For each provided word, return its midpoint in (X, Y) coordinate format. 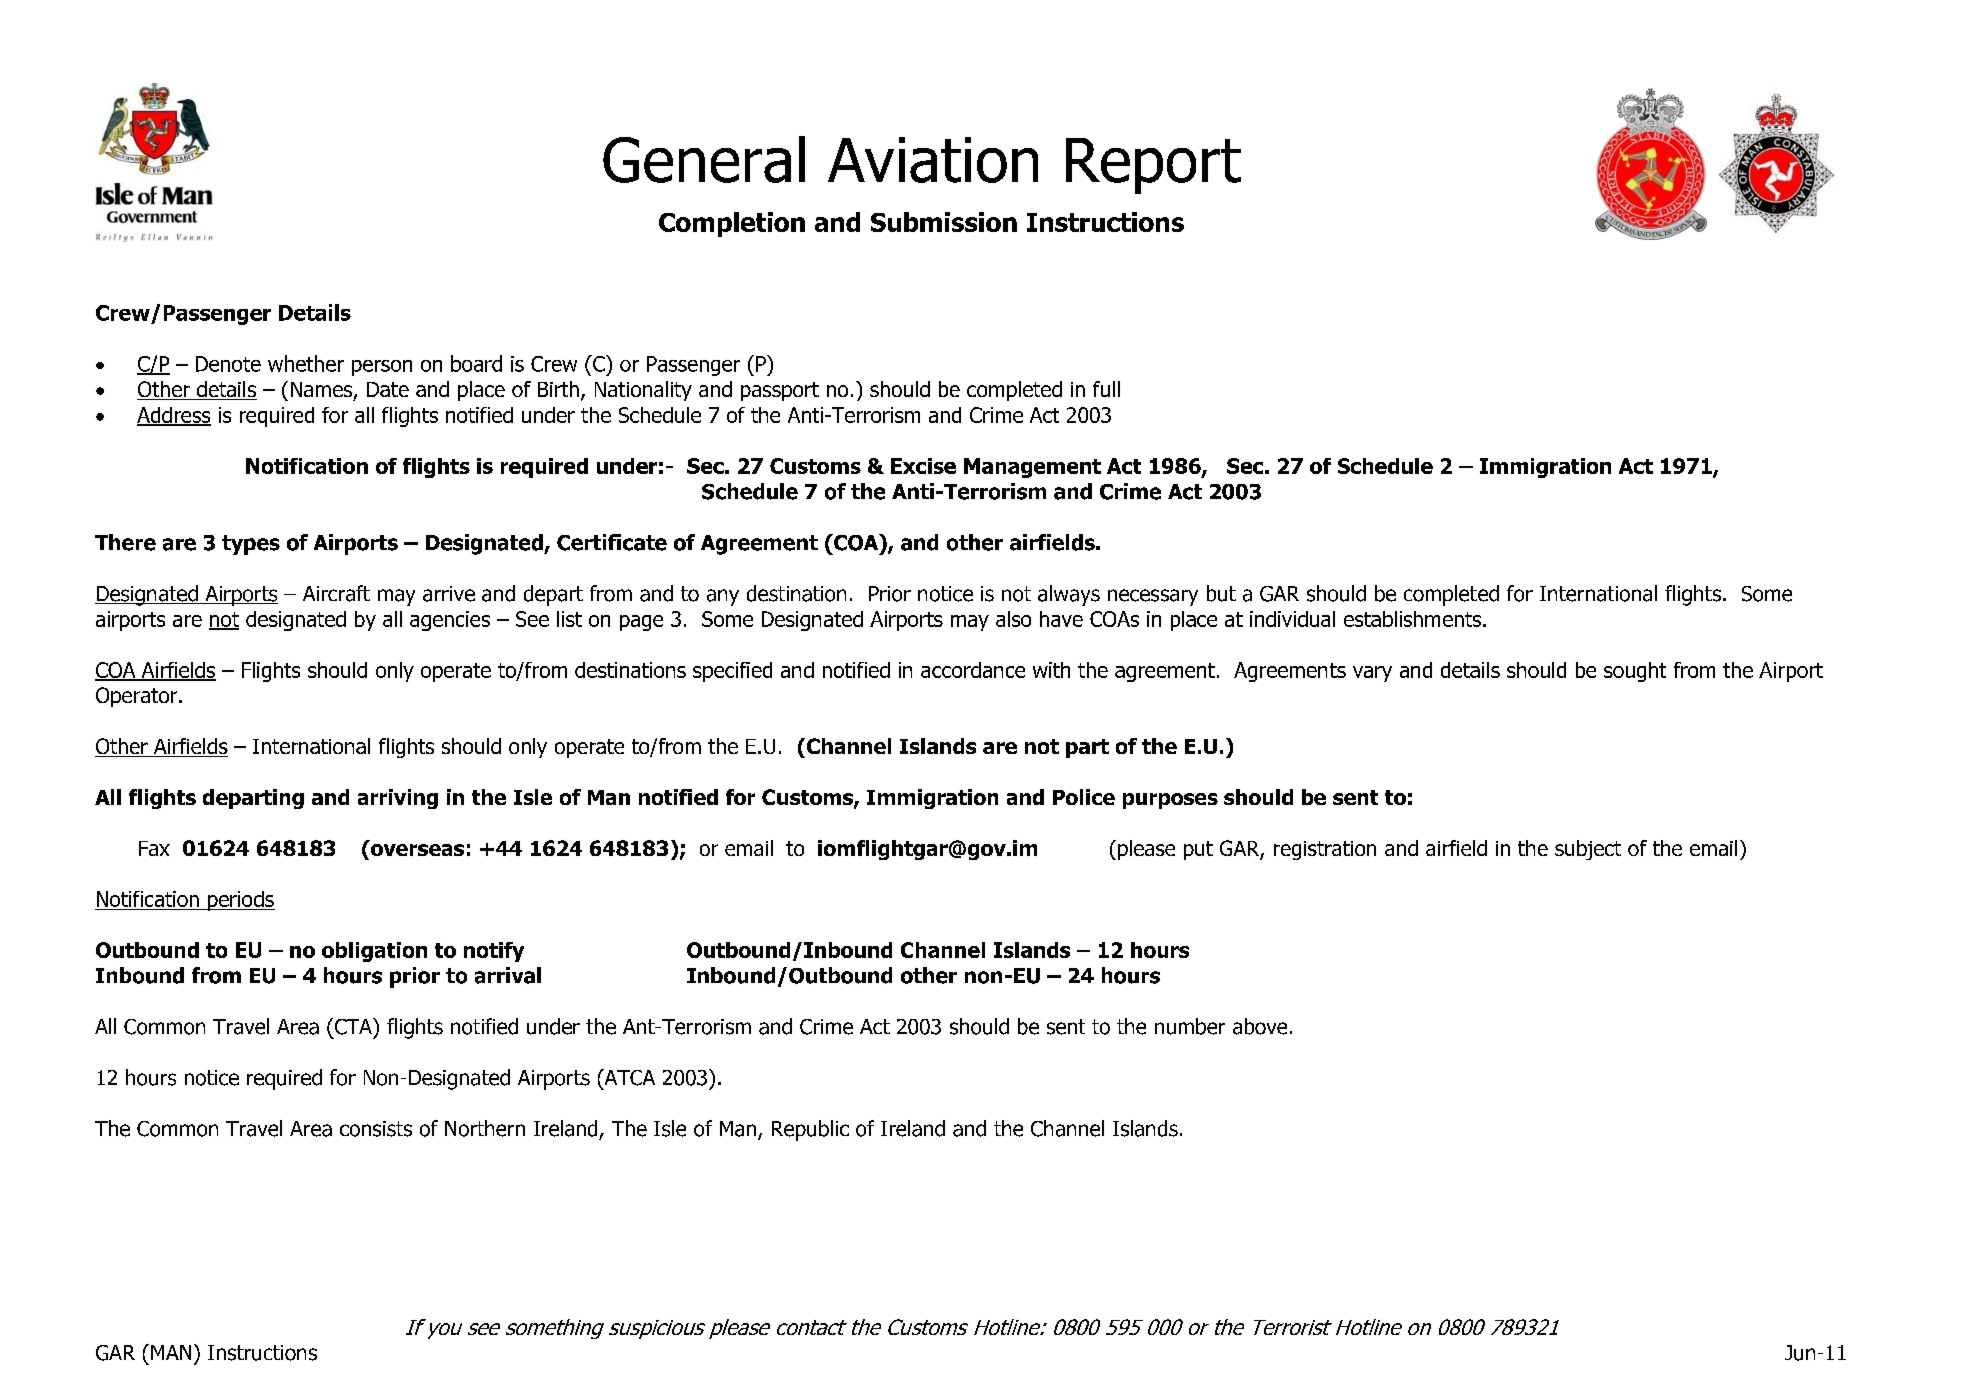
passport (780, 391)
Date (388, 389)
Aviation (933, 160)
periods (240, 901)
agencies (450, 621)
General (704, 159)
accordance (973, 670)
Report (1153, 166)
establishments (1412, 619)
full (1106, 389)
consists (376, 1129)
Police (1084, 797)
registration (1325, 850)
